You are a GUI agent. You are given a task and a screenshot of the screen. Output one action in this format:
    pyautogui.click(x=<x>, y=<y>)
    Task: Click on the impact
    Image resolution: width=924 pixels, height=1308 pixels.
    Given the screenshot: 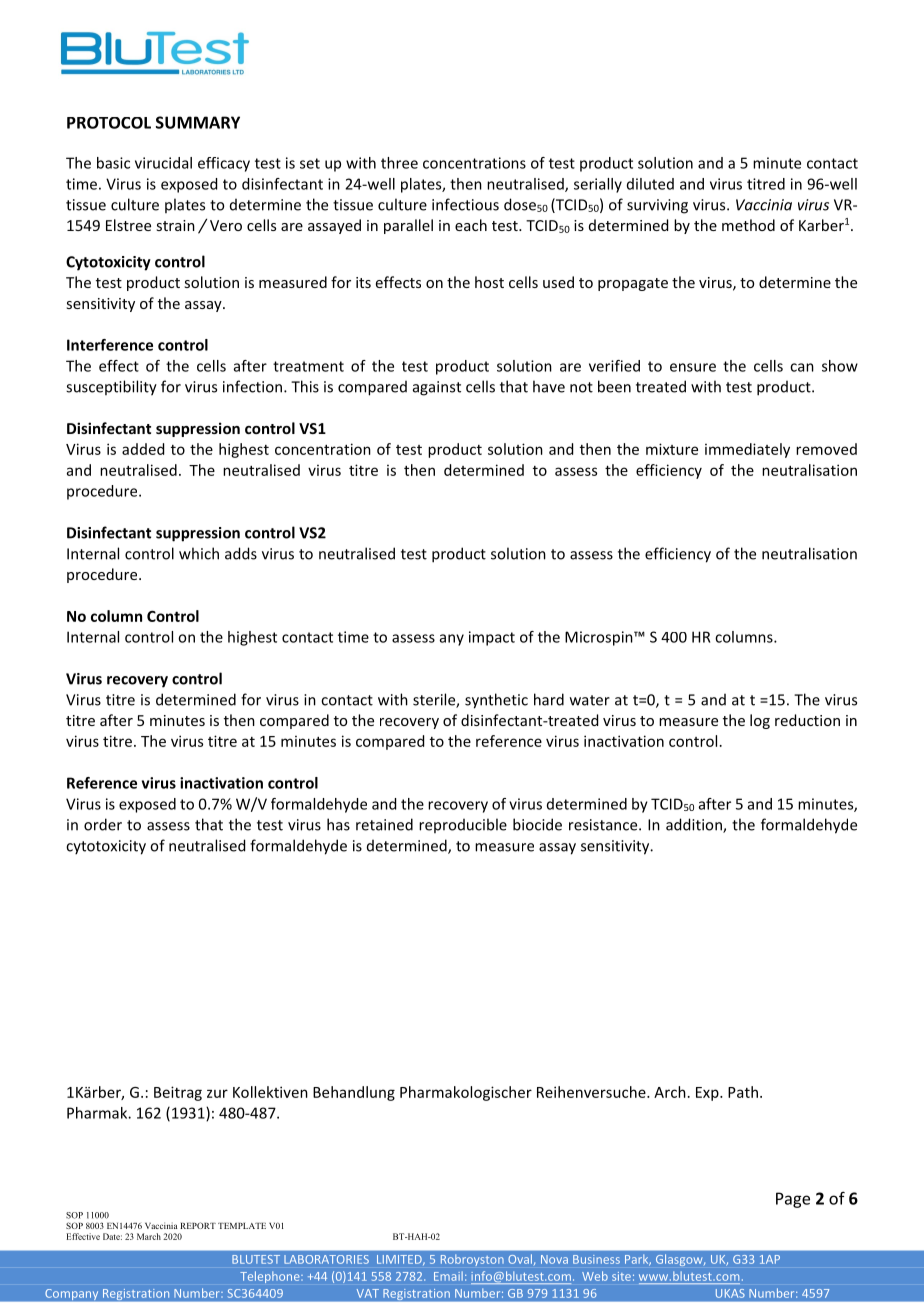 What is the action you would take?
    pyautogui.click(x=492, y=638)
